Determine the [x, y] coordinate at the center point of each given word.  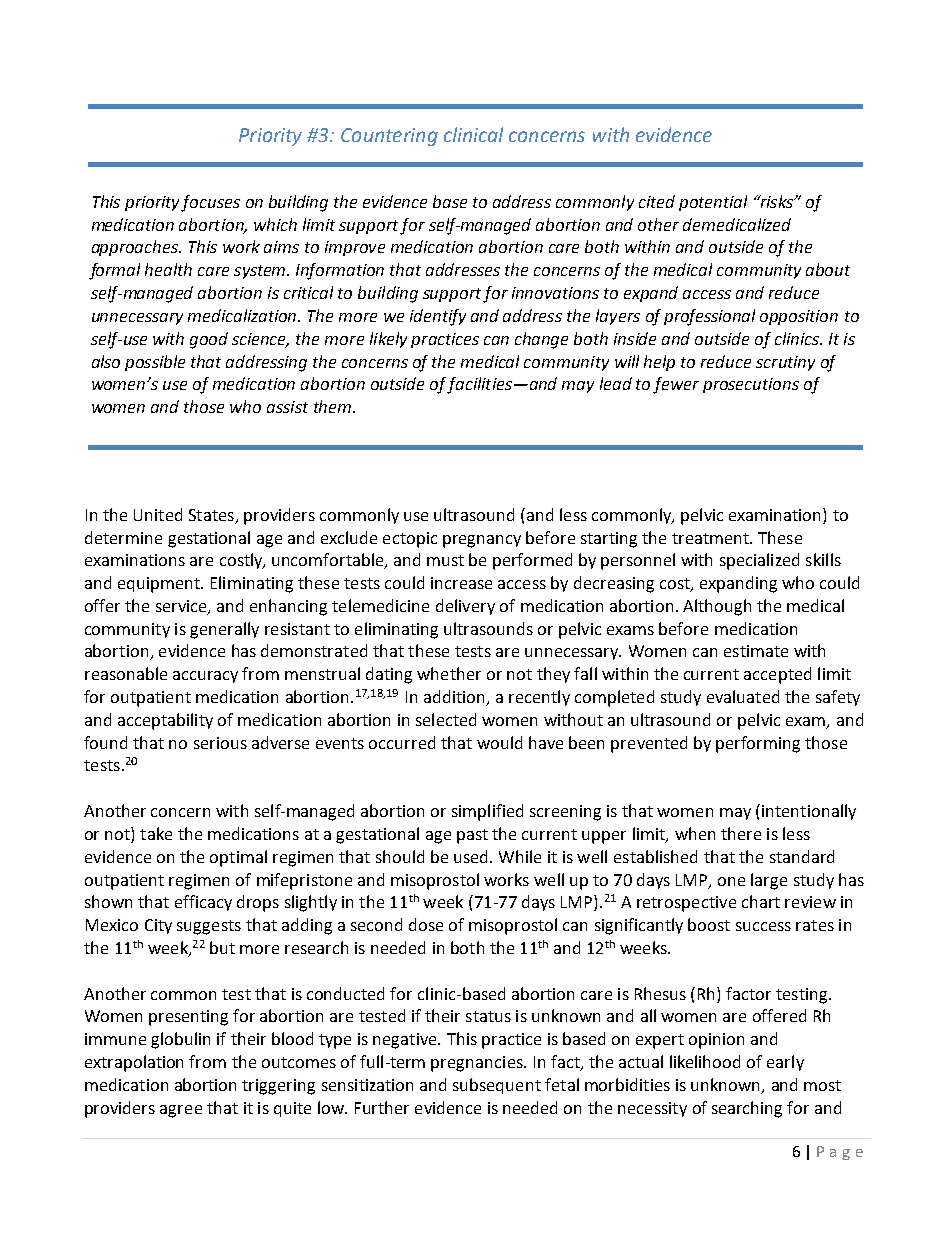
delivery [465, 607]
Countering [389, 137]
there [741, 833]
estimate [756, 651]
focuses [210, 203]
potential [713, 203]
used [470, 856]
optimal [238, 858]
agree [181, 1111]
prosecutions [751, 385]
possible [155, 363]
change [541, 340]
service [182, 607]
